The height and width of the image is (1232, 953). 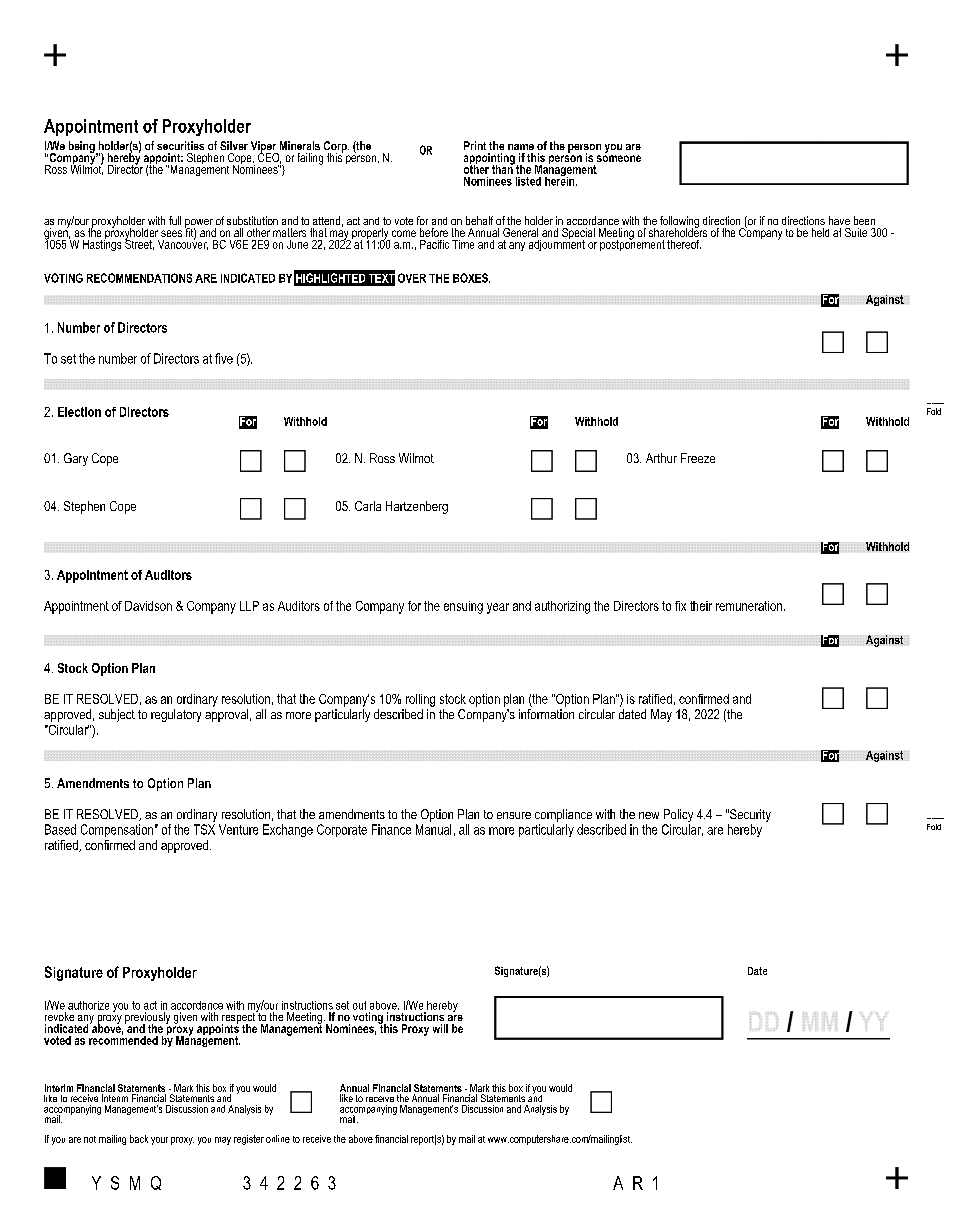 I want to click on back, so click(x=139, y=1139).
